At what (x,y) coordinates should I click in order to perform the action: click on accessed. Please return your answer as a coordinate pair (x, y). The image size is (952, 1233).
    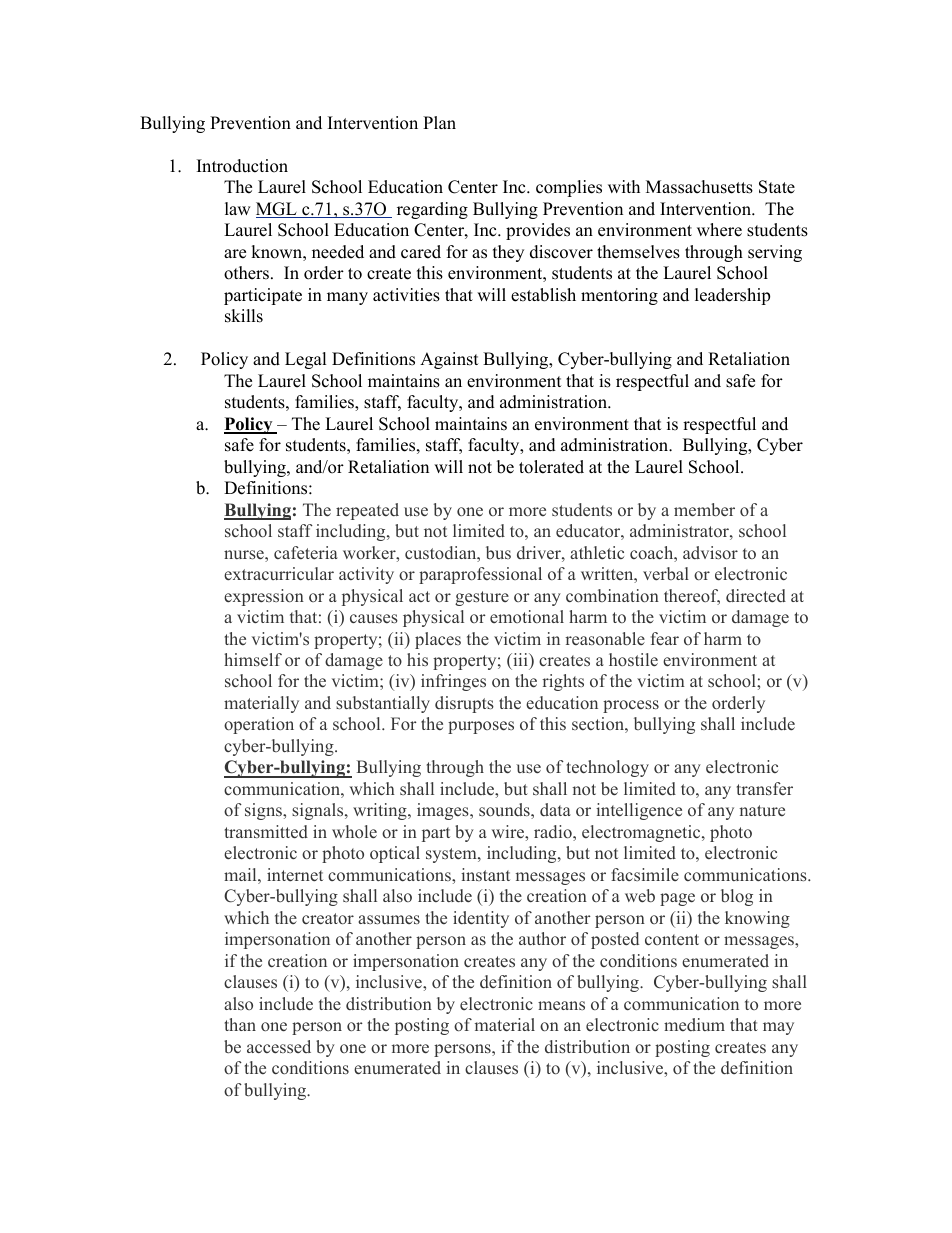
    Looking at the image, I should click on (279, 1047).
